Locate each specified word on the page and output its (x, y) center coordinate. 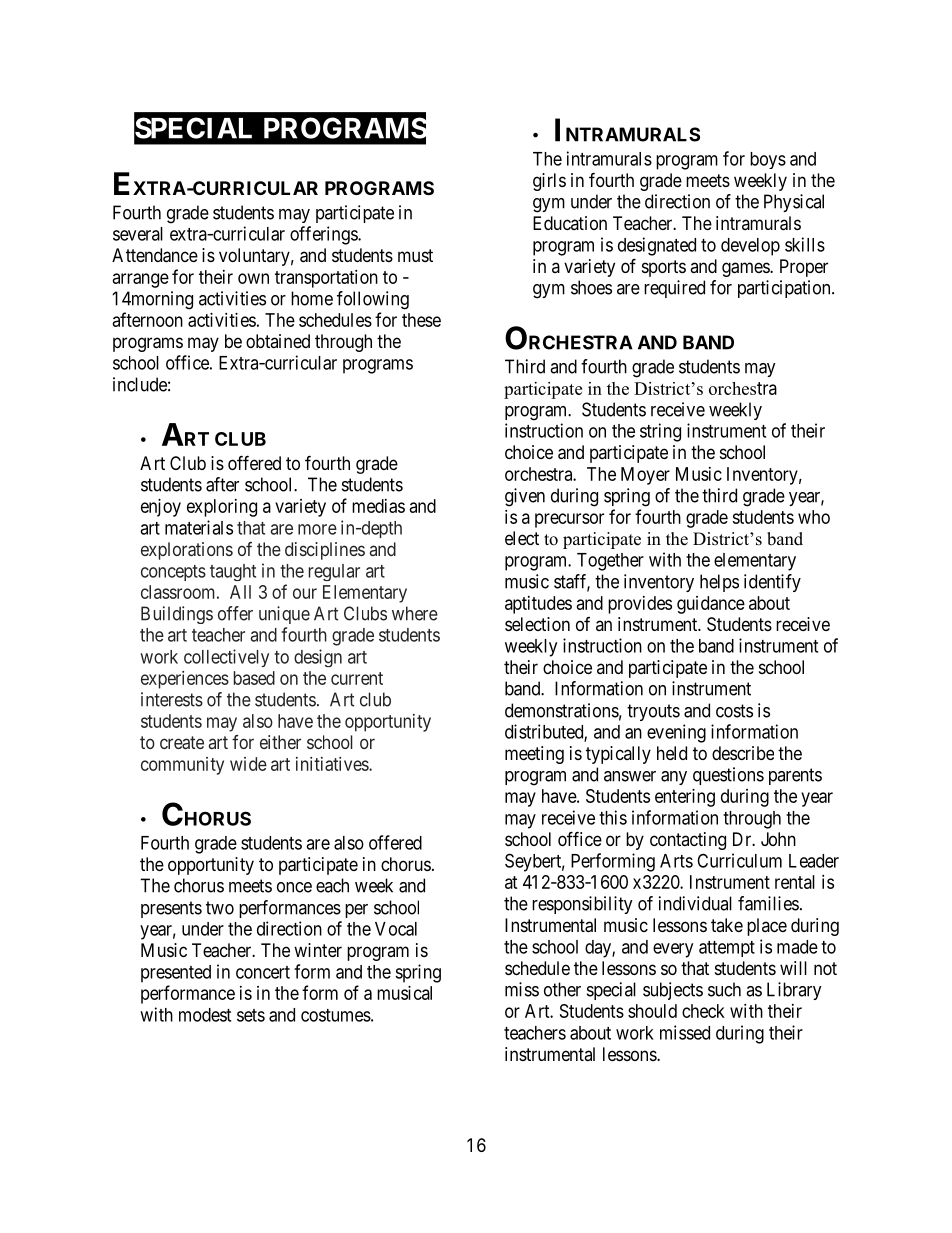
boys (768, 160)
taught (233, 572)
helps (719, 583)
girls (549, 182)
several (138, 234)
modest (205, 1015)
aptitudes (538, 605)
